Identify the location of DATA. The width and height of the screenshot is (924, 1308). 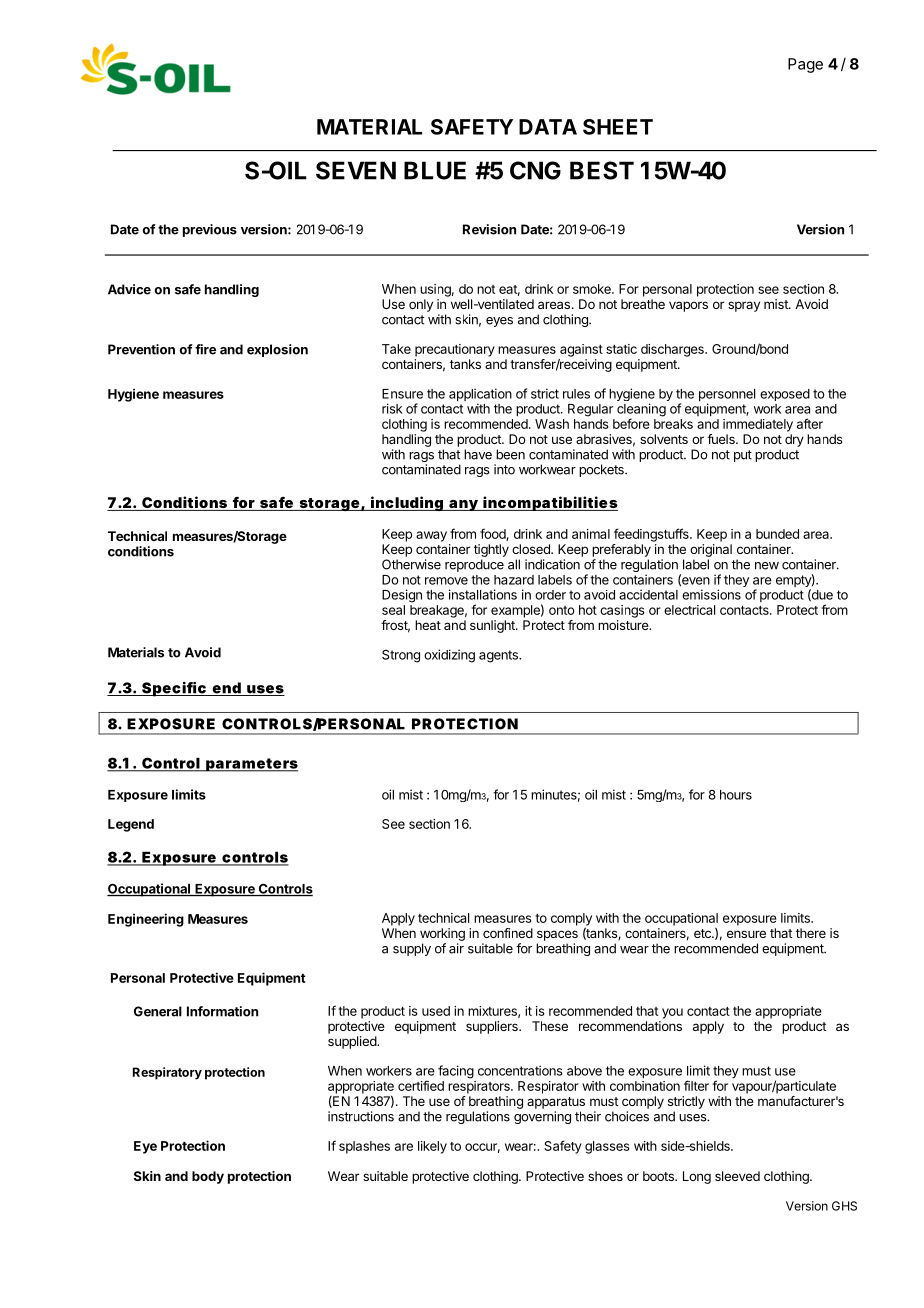
(548, 127).
